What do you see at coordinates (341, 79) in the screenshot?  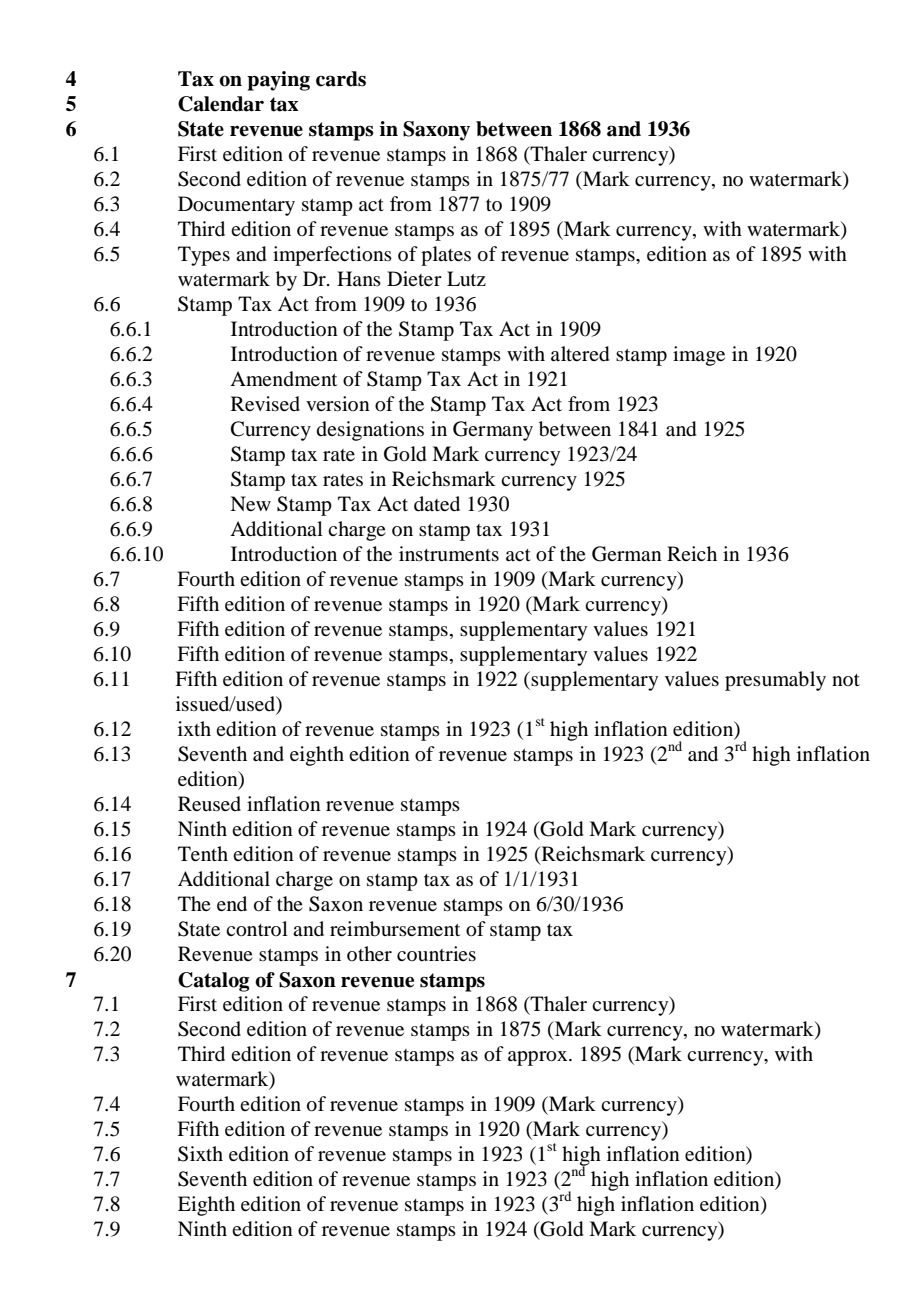 I see `cards` at bounding box center [341, 79].
